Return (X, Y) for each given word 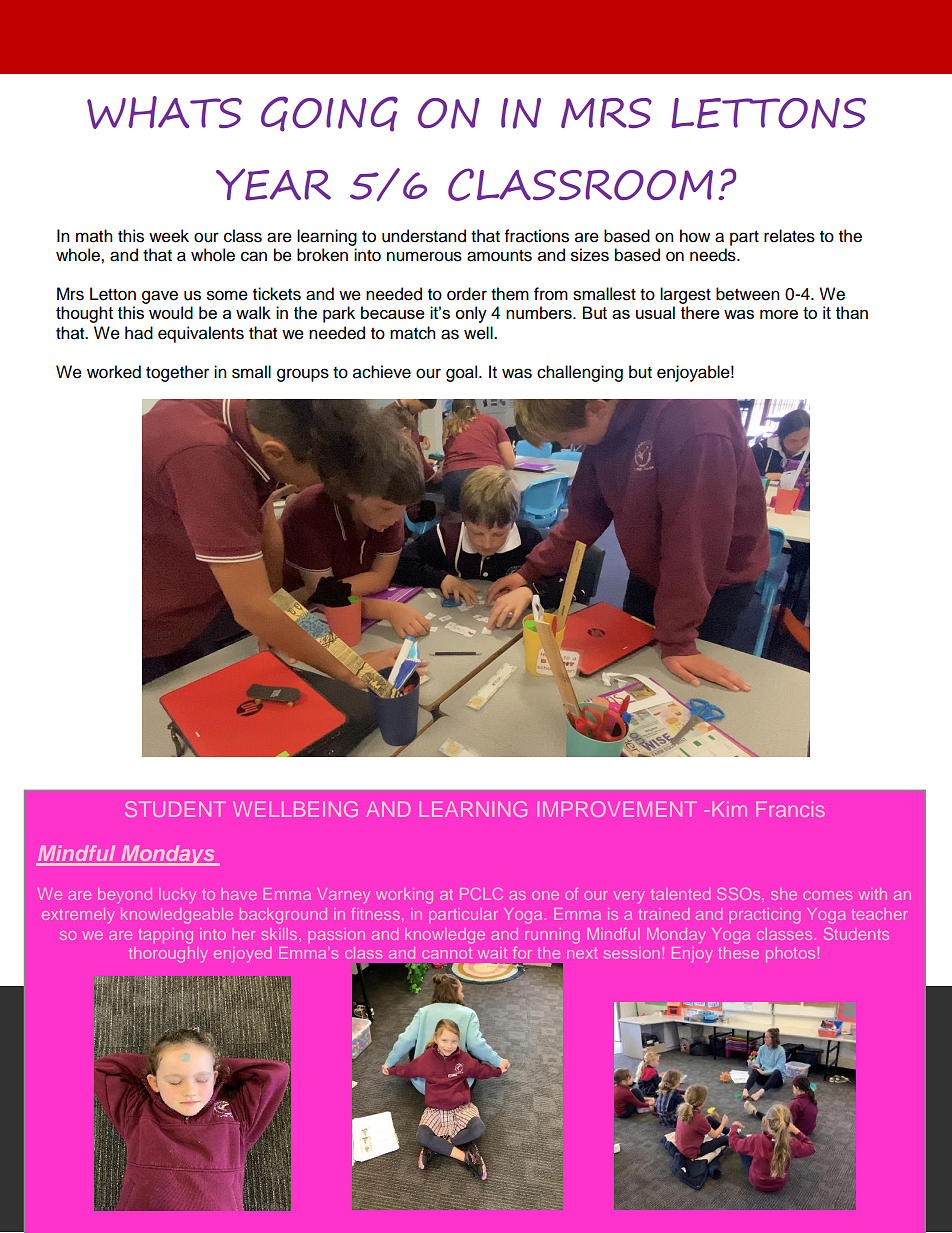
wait (492, 954)
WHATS (164, 112)
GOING (329, 114)
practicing (765, 915)
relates (789, 236)
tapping (166, 935)
